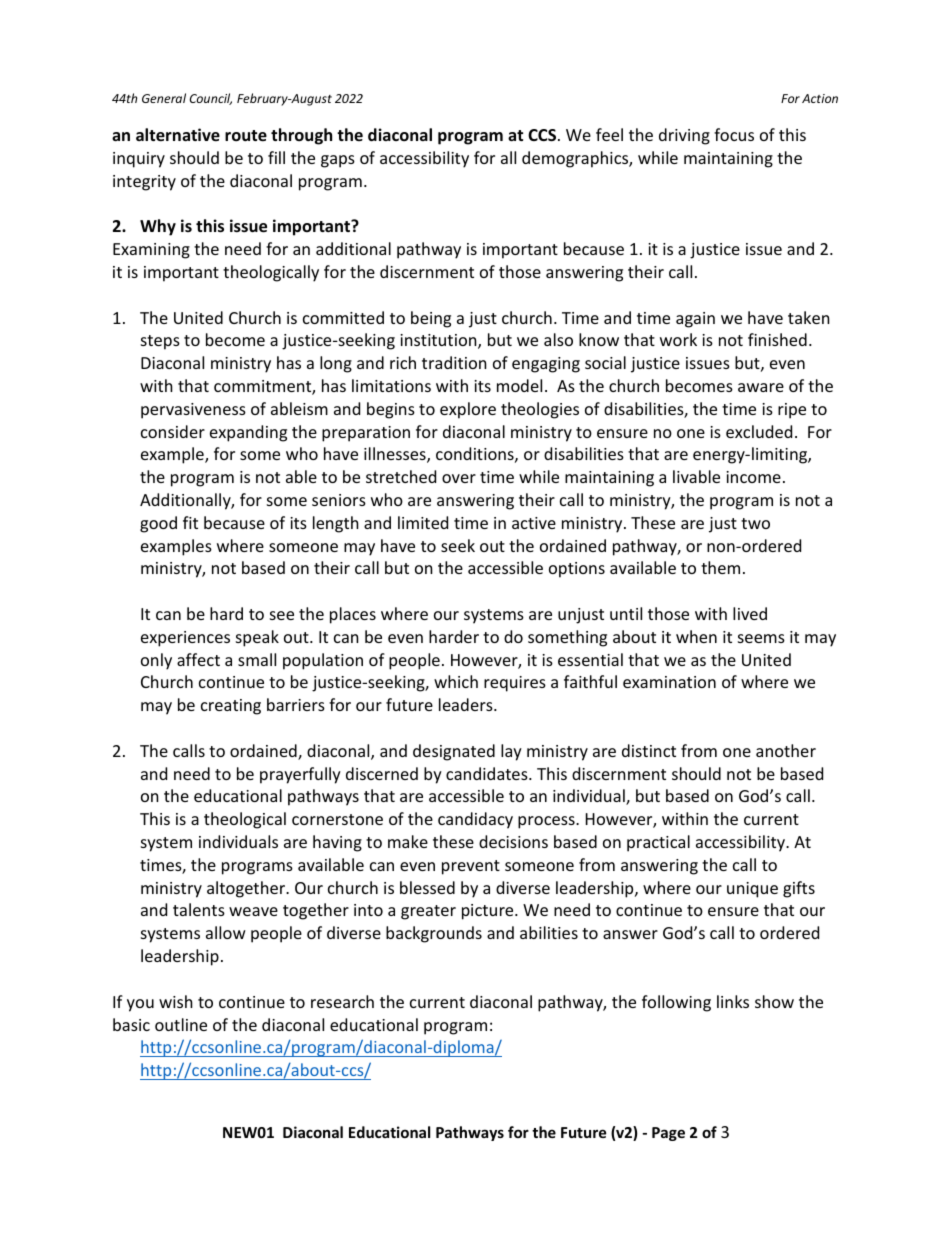 This page has height=1233, width=952. What do you see at coordinates (454, 362) in the page?
I see `tradition` at bounding box center [454, 362].
